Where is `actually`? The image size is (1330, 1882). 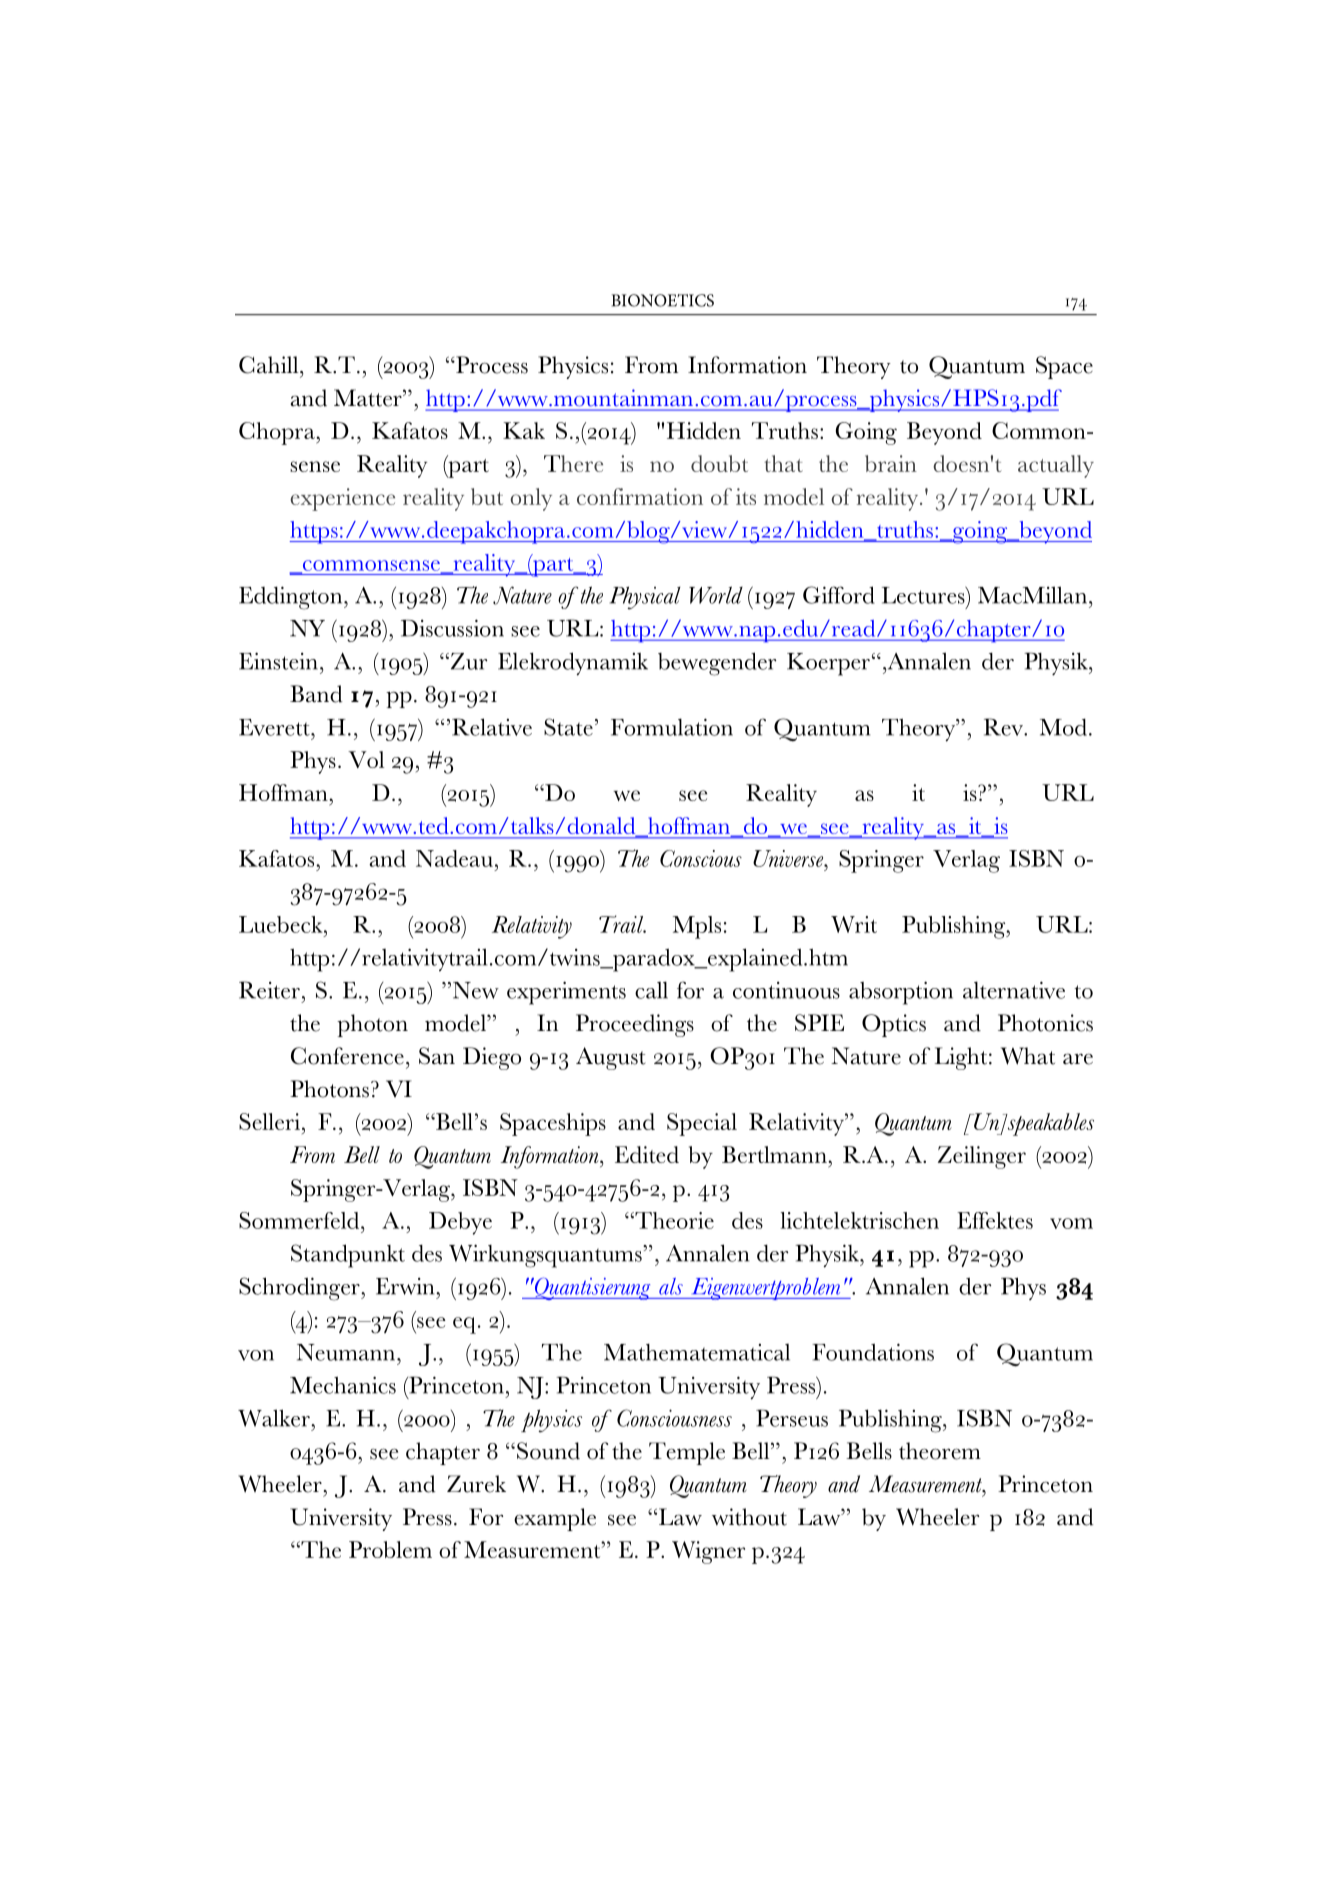 actually is located at coordinates (1056, 466).
